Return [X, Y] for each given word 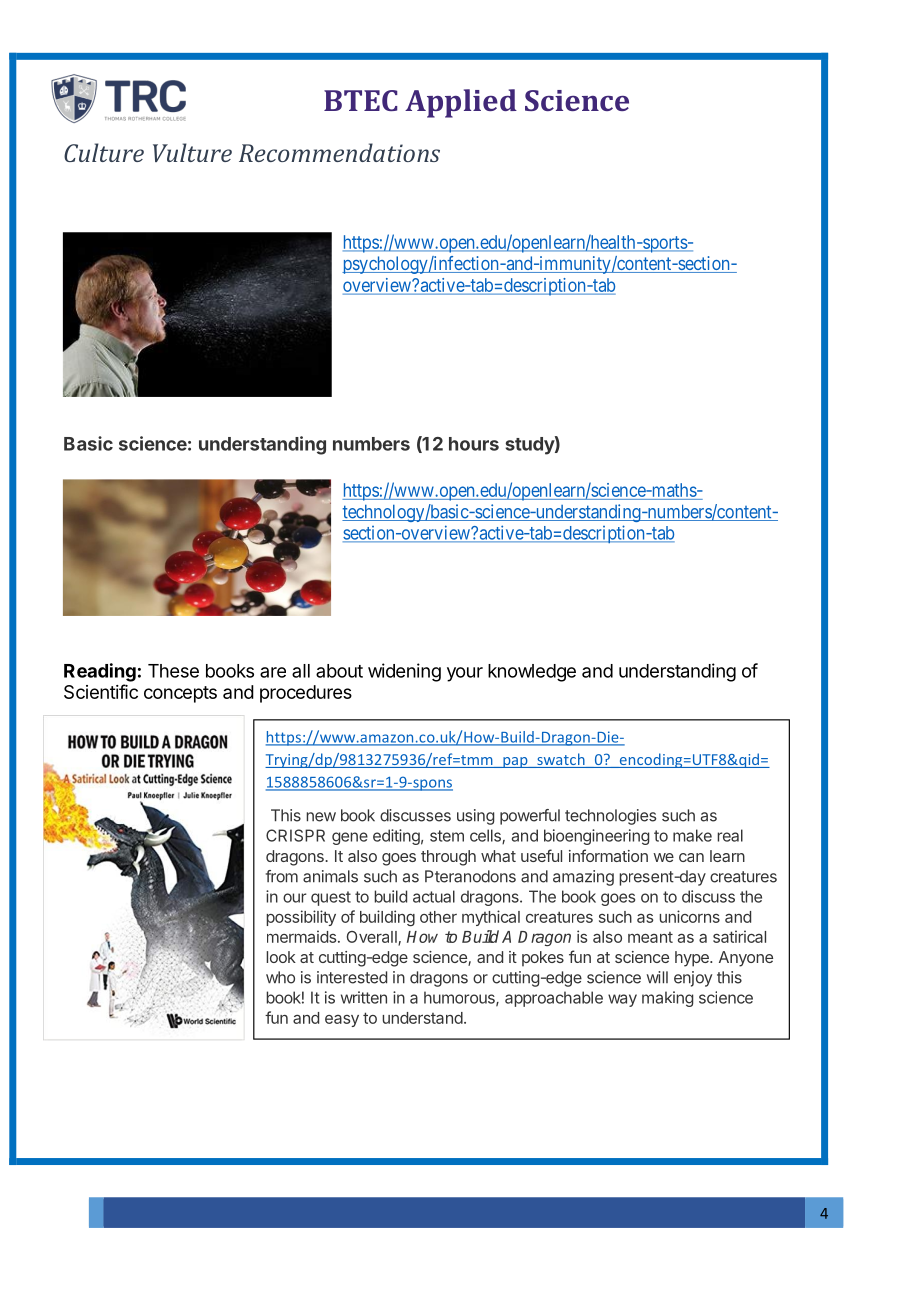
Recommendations [339, 152]
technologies [611, 817]
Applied [461, 103]
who [280, 977]
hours [474, 444]
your [465, 674]
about [339, 671]
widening [404, 672]
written [364, 997]
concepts [180, 694]
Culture [104, 152]
